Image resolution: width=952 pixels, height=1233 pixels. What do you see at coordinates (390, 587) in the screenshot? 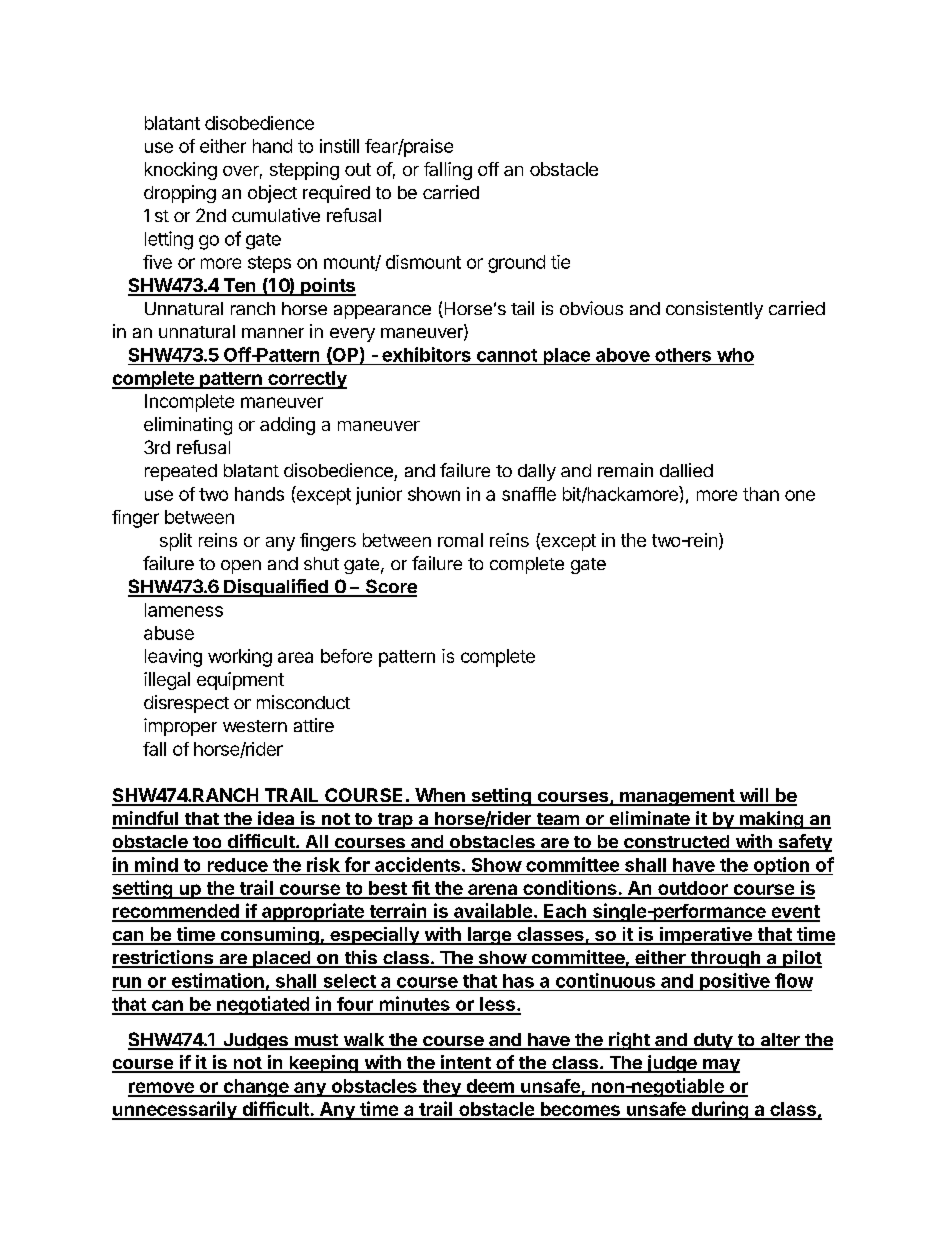
I see `Score` at bounding box center [390, 587].
